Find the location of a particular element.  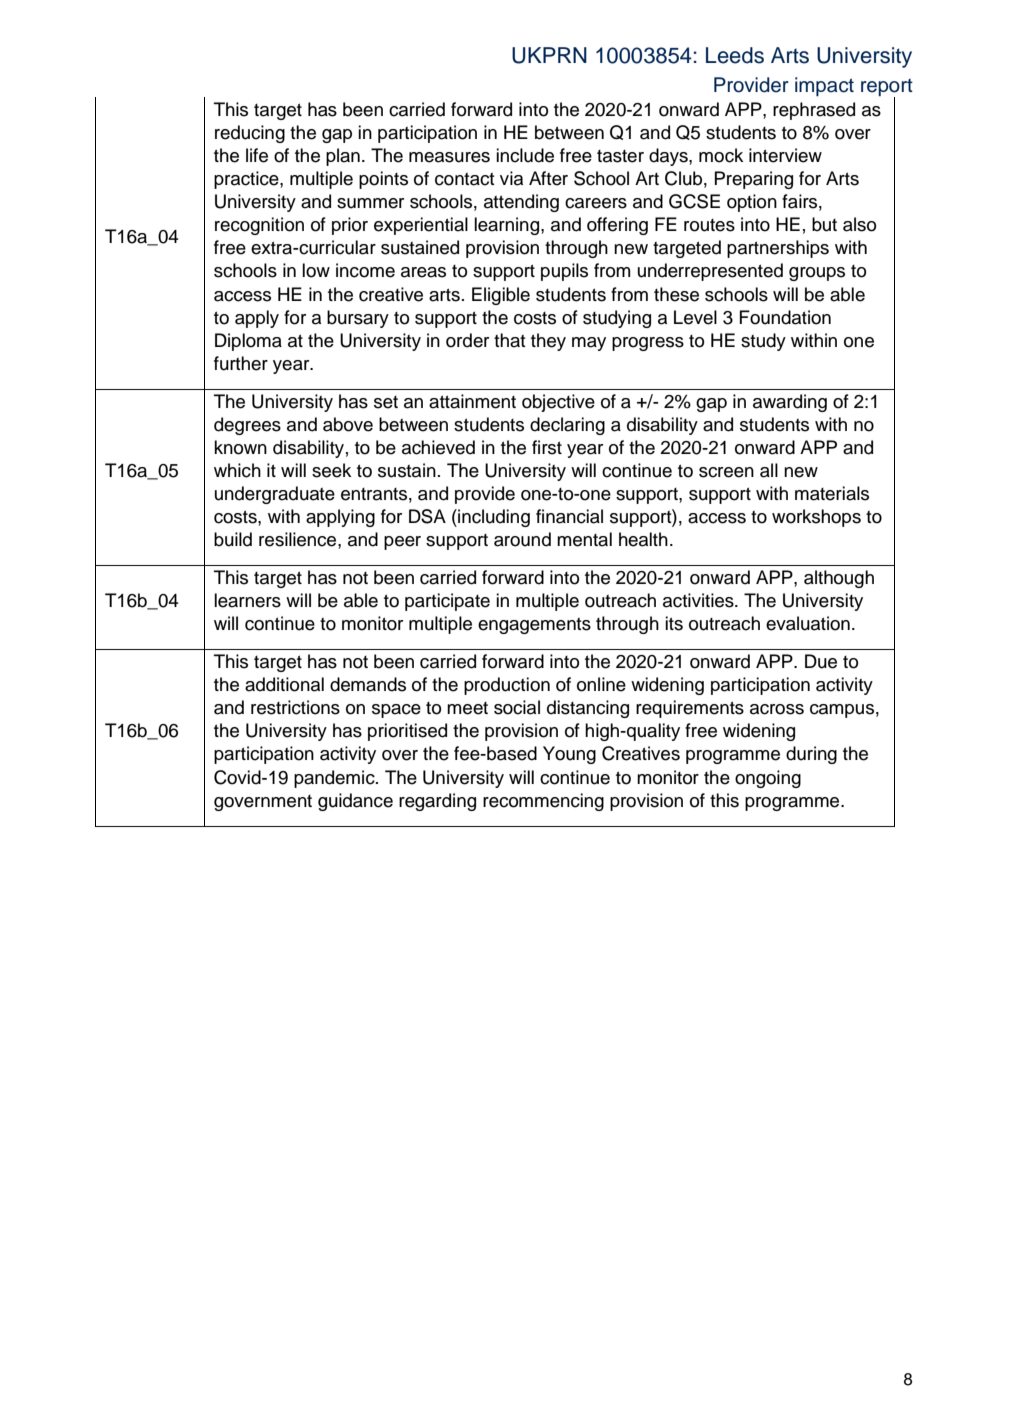

pandemic is located at coordinates (335, 779).
